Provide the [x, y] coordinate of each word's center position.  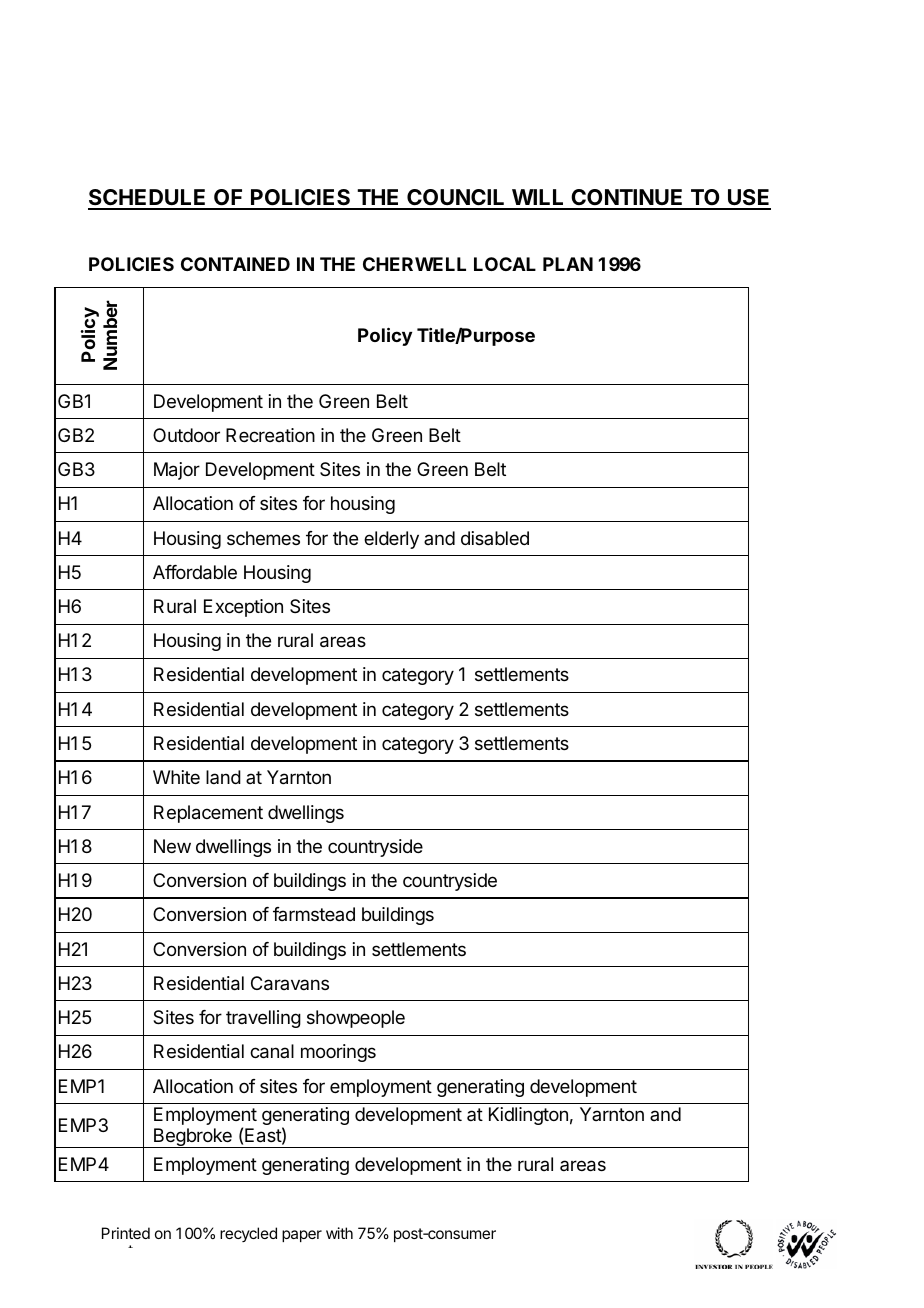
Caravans [290, 983]
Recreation [270, 435]
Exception [243, 608]
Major [177, 471]
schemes [263, 538]
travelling [263, 1019]
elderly [391, 540]
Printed [126, 1233]
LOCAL [505, 264]
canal [272, 1051]
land [223, 777]
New [172, 846]
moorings [338, 1053]
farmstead [314, 914]
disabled [495, 538]
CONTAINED [235, 264]
